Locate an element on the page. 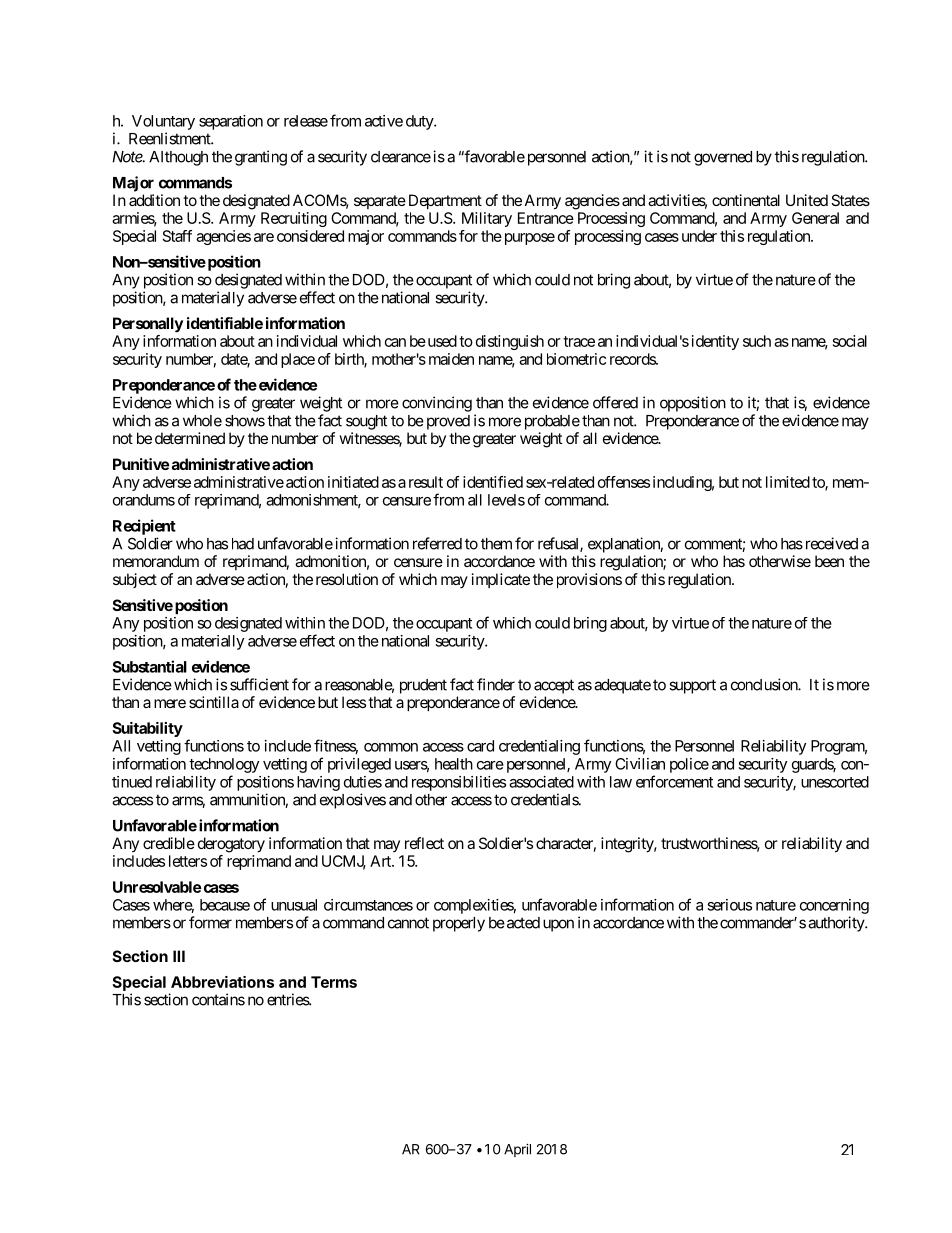  limited is located at coordinates (788, 482).
